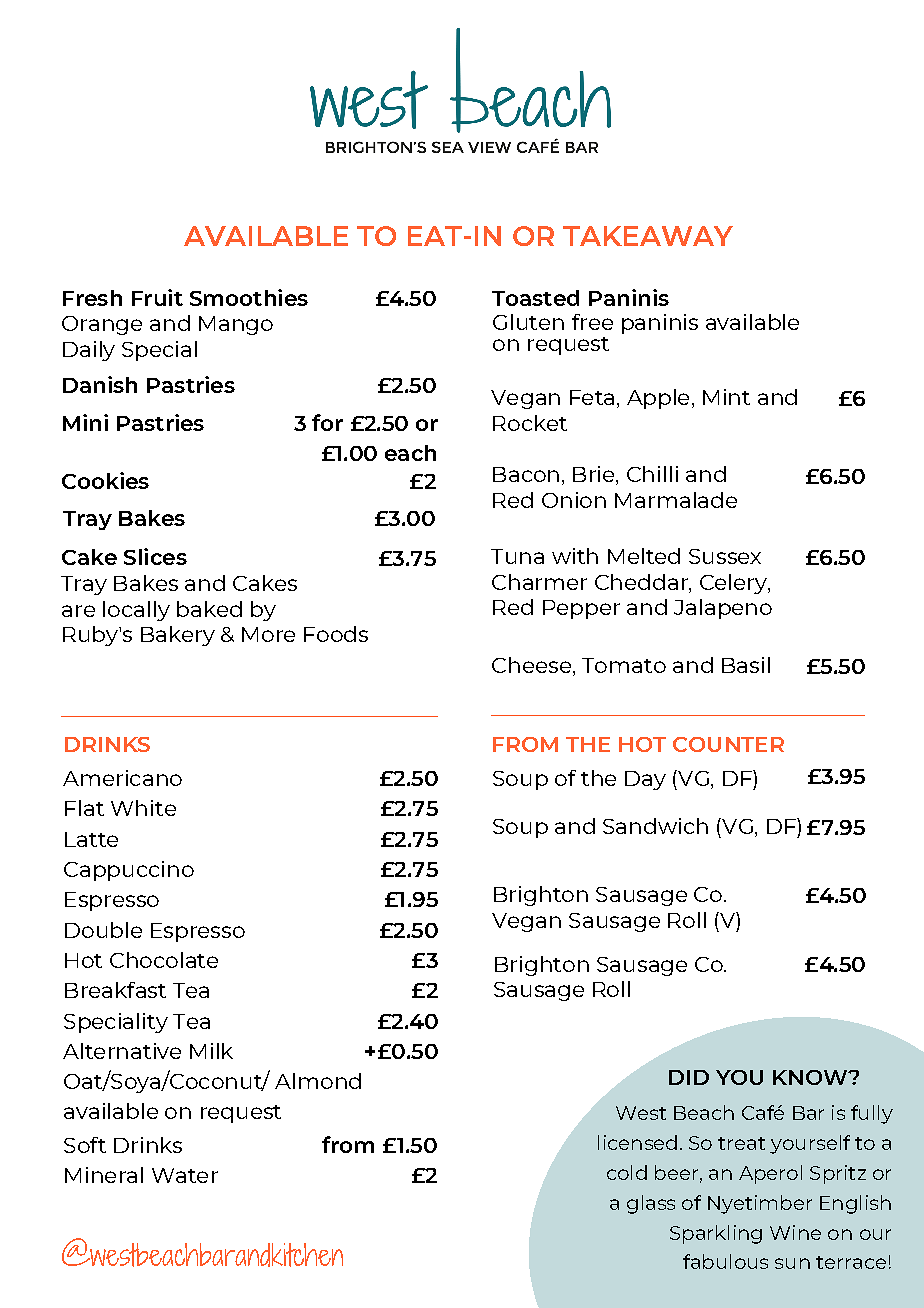  What do you see at coordinates (726, 397) in the screenshot?
I see `Mint` at bounding box center [726, 397].
